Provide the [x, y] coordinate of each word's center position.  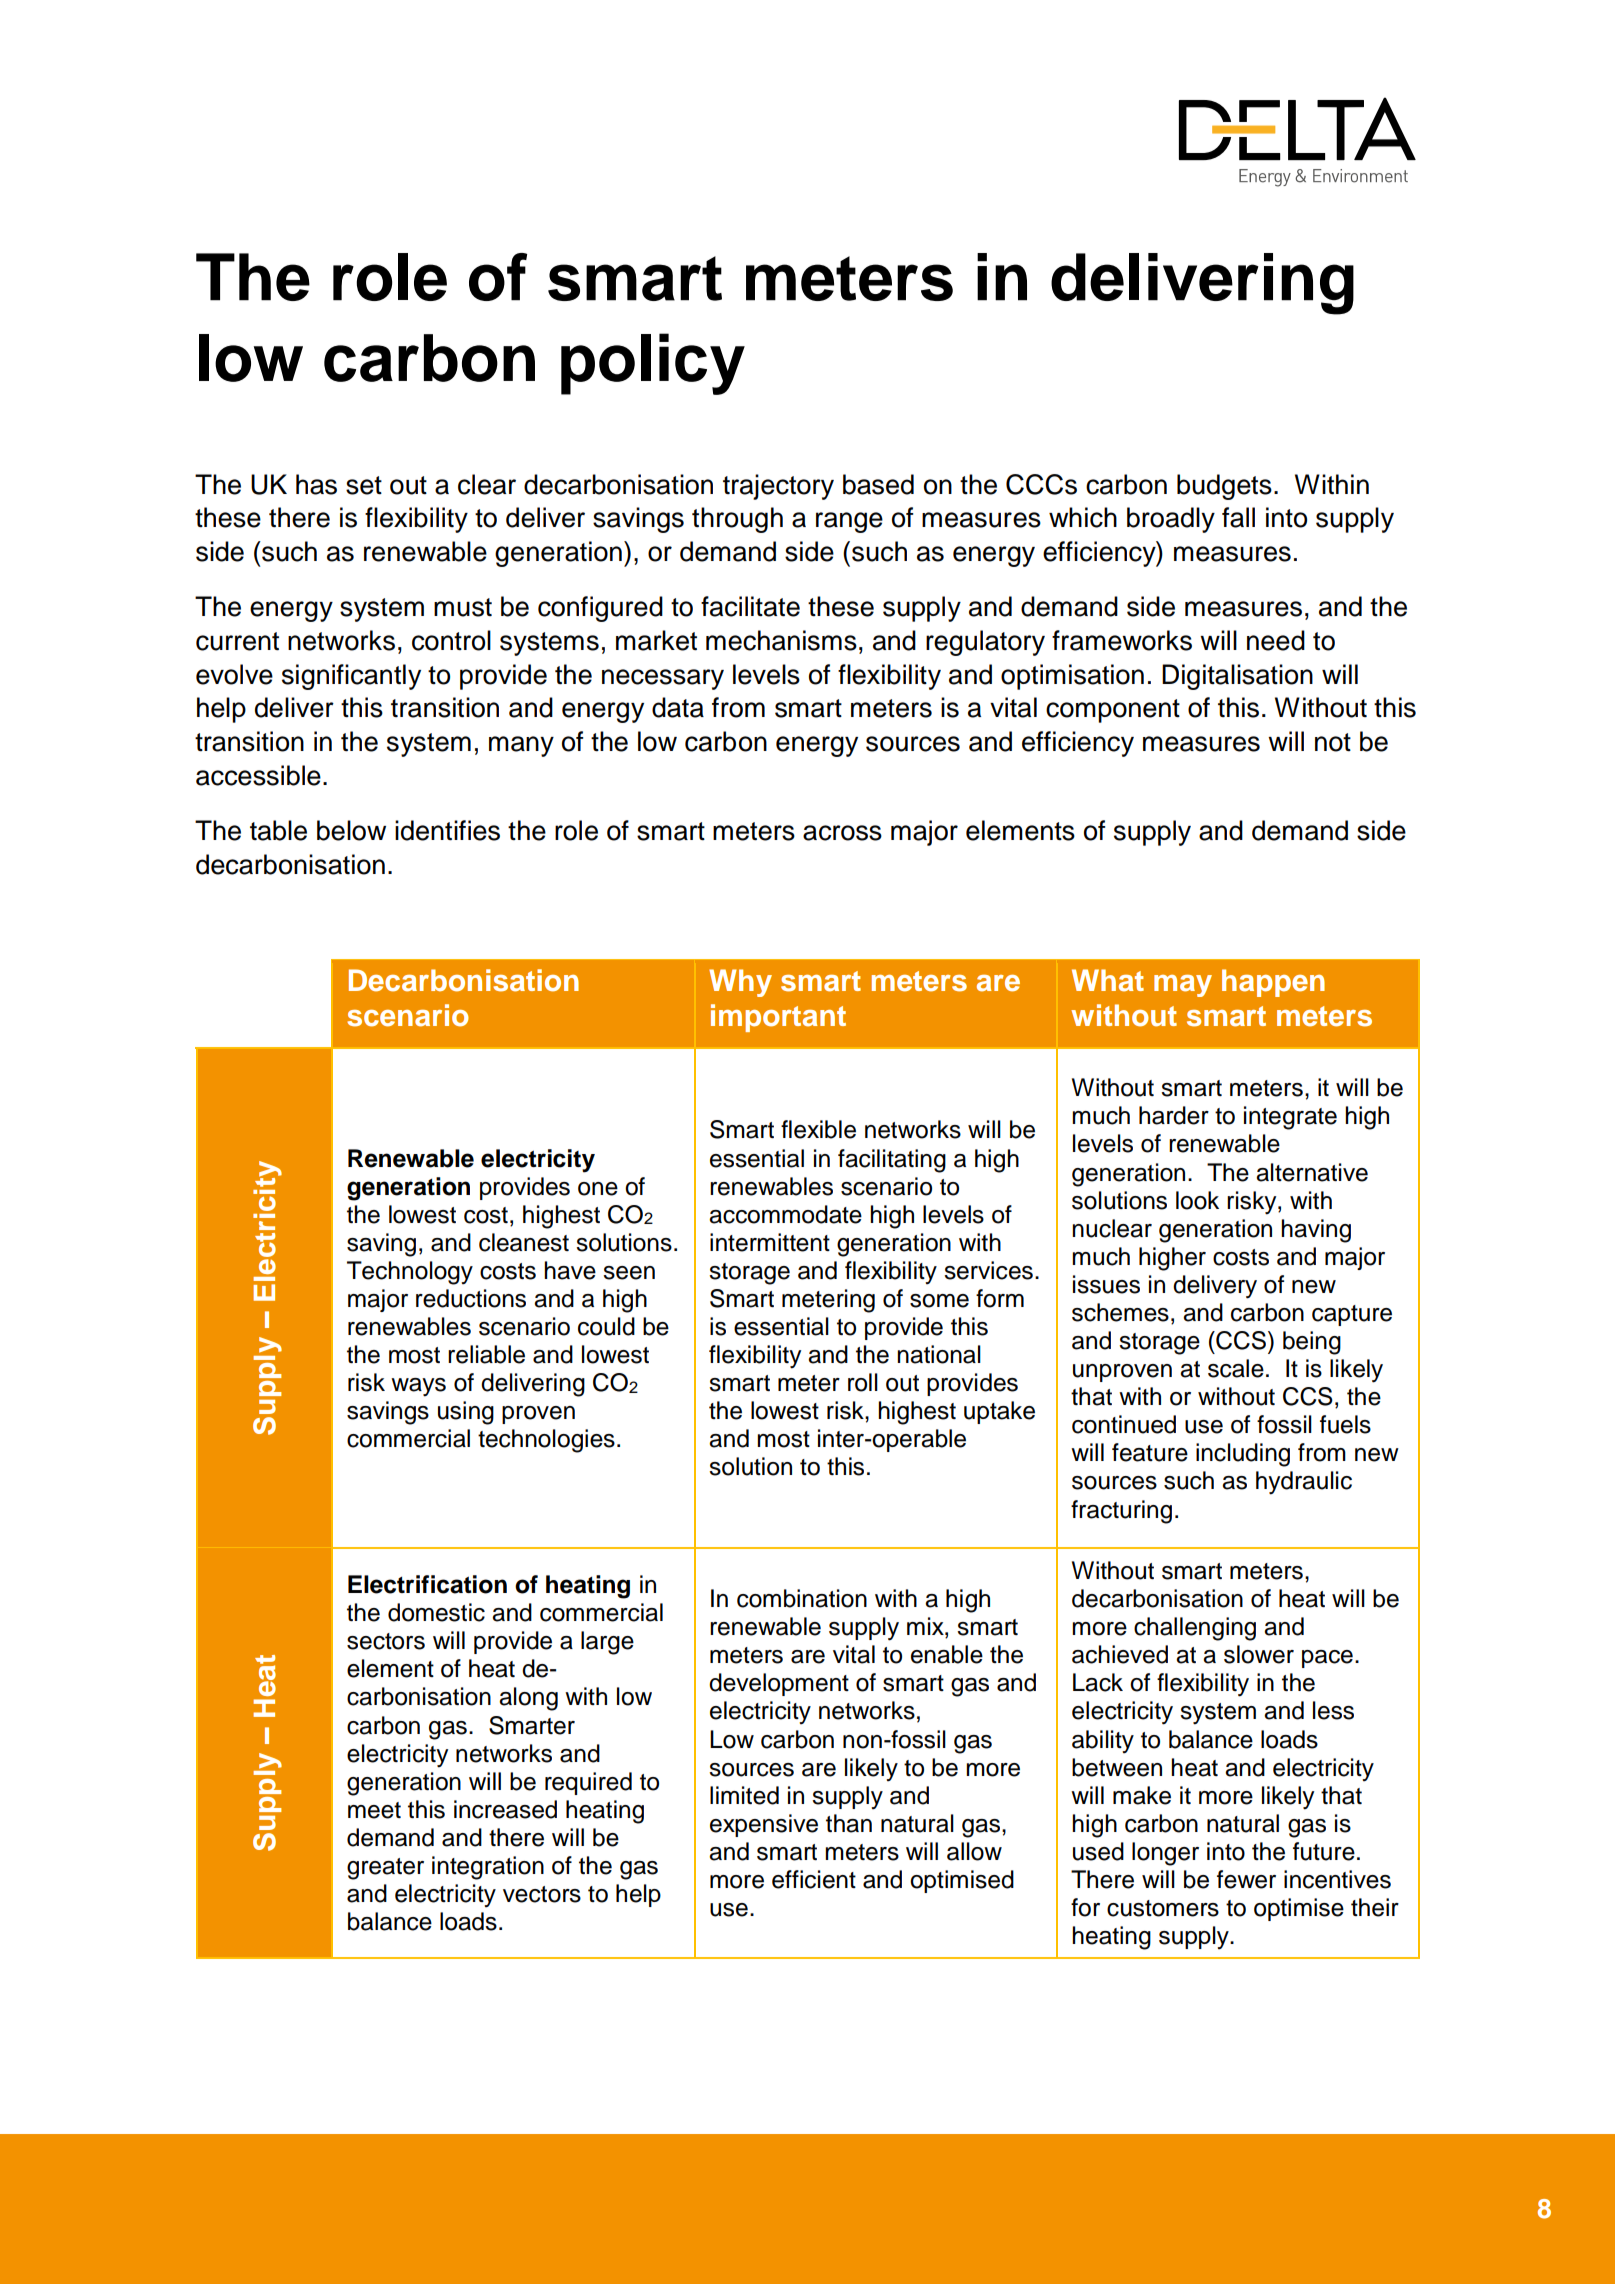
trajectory [778, 487]
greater [385, 1869]
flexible [818, 1129]
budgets [1224, 487]
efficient [814, 1879]
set [364, 485]
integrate [1290, 1118]
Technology [410, 1273]
